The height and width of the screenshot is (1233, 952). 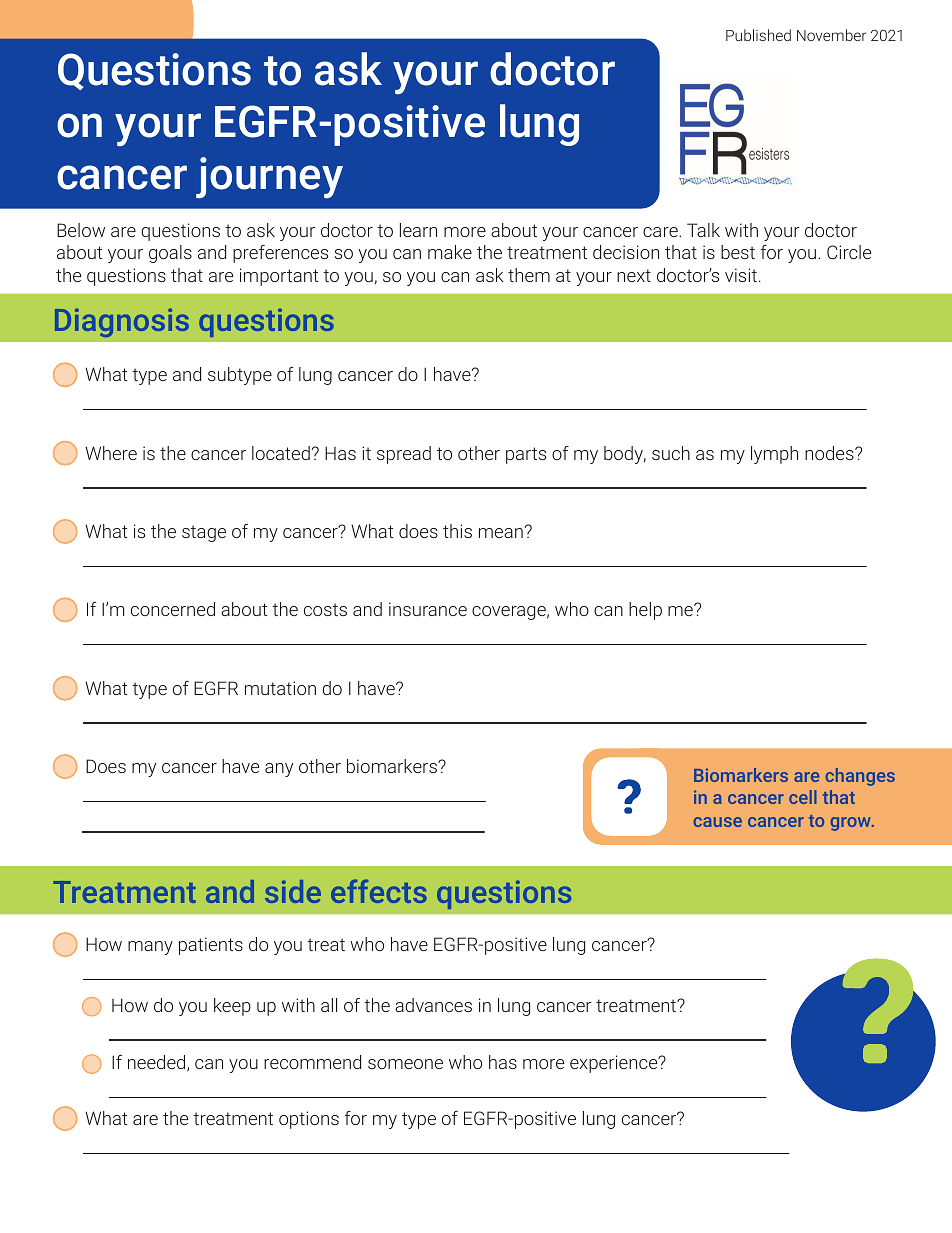 I want to click on insurance, so click(x=428, y=609).
